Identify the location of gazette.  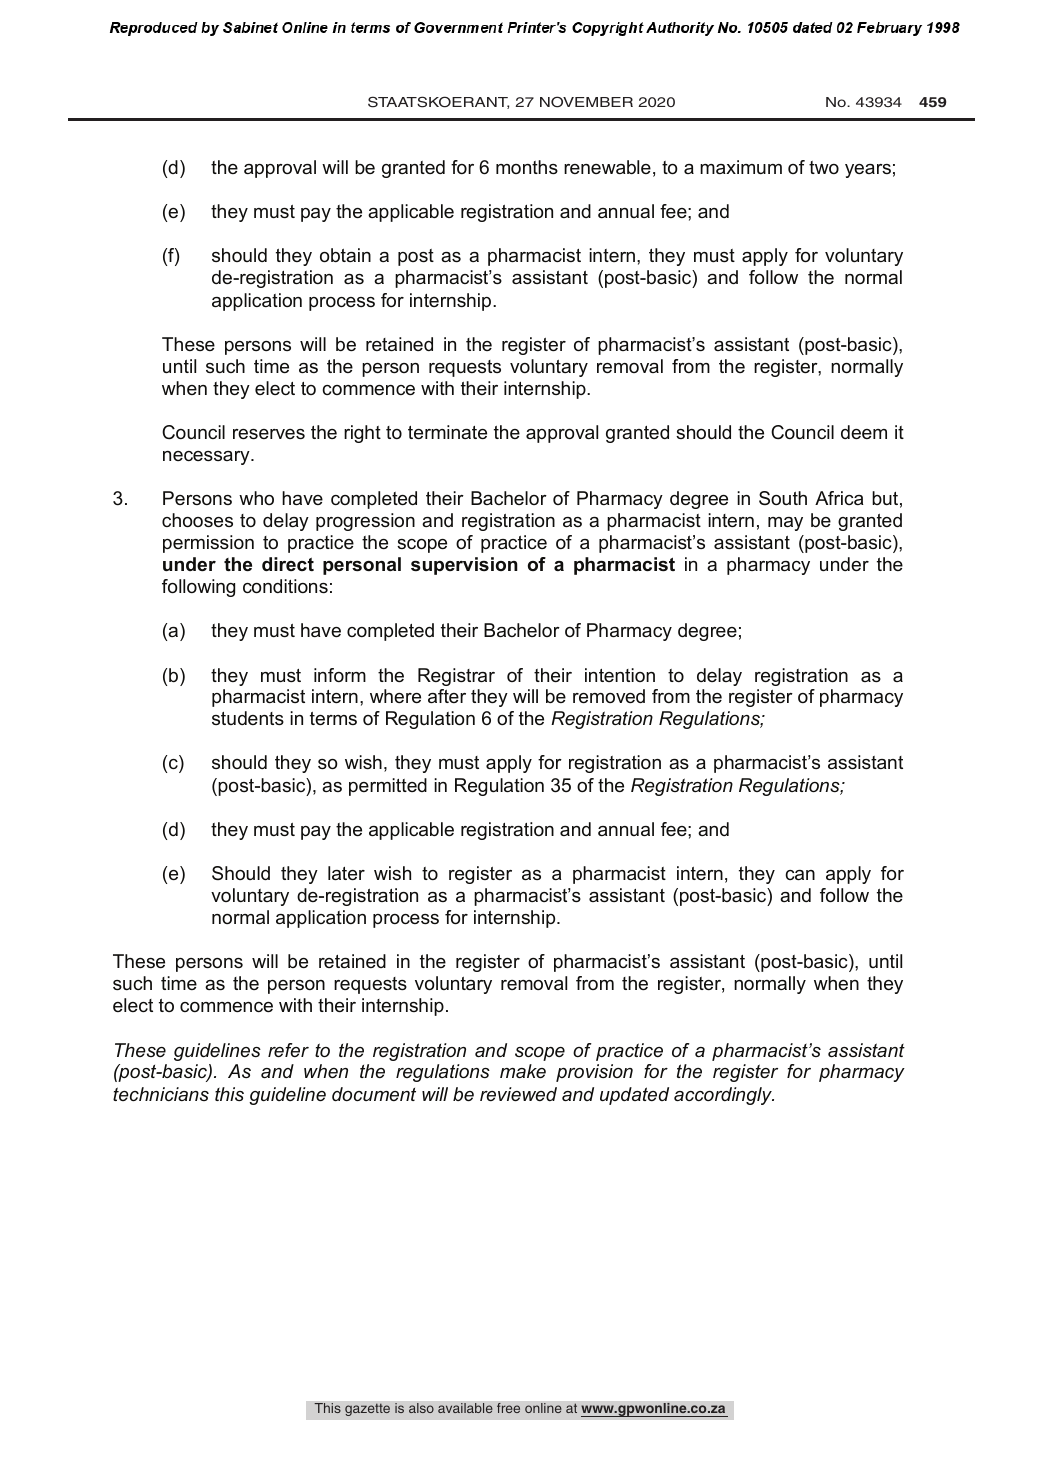
(367, 1410).
